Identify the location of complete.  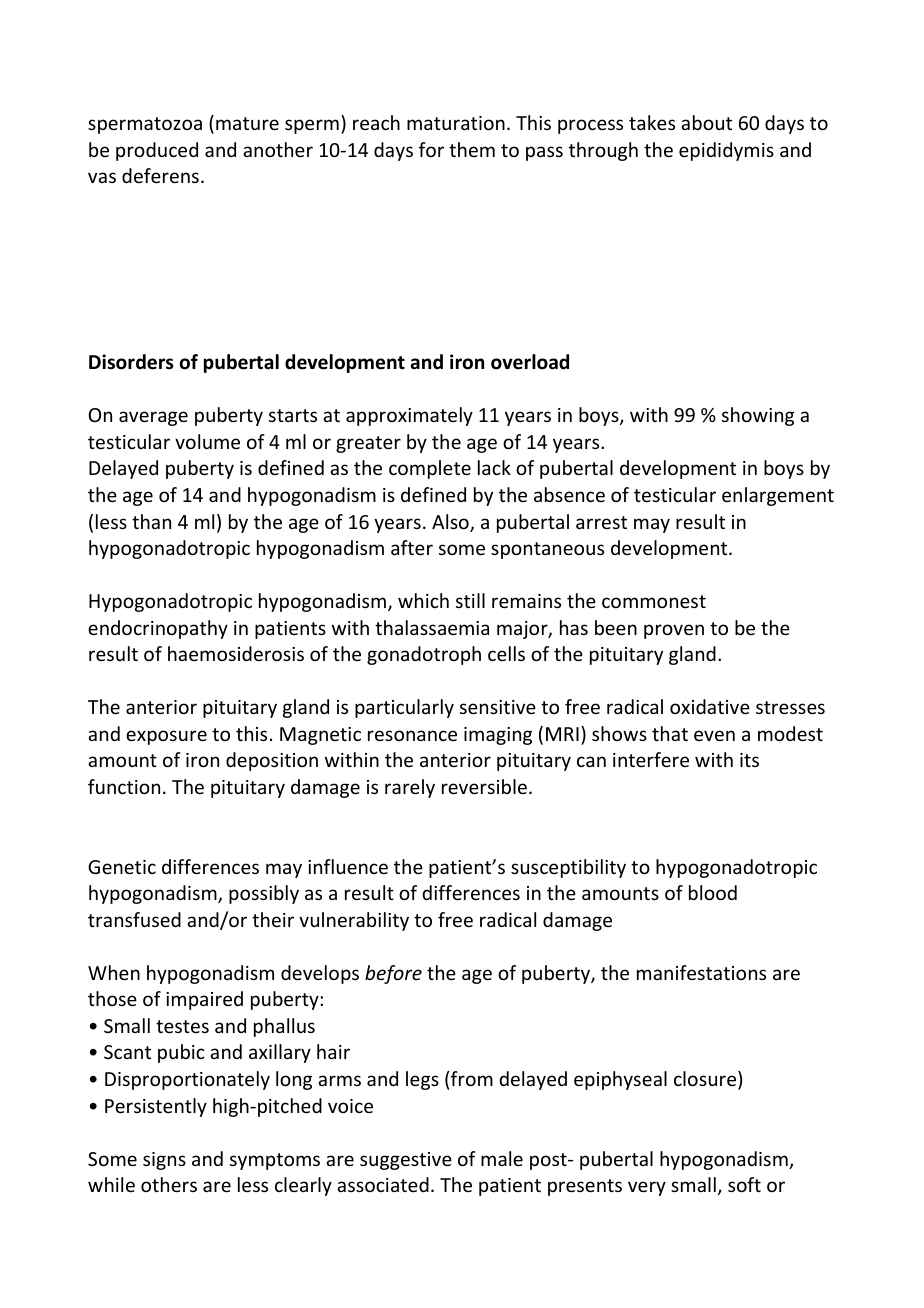
(430, 469).
